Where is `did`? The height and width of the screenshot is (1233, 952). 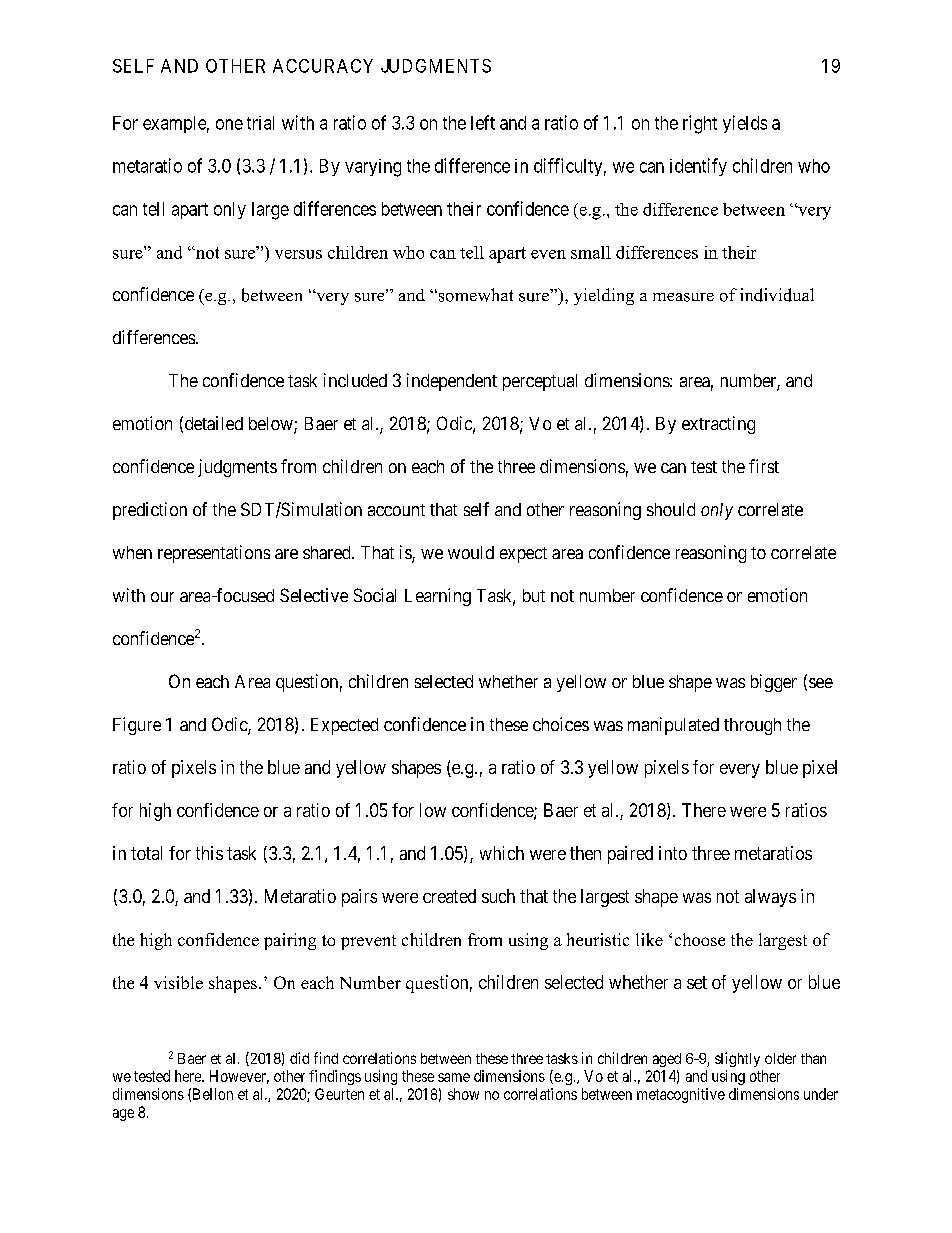
did is located at coordinates (299, 1058).
